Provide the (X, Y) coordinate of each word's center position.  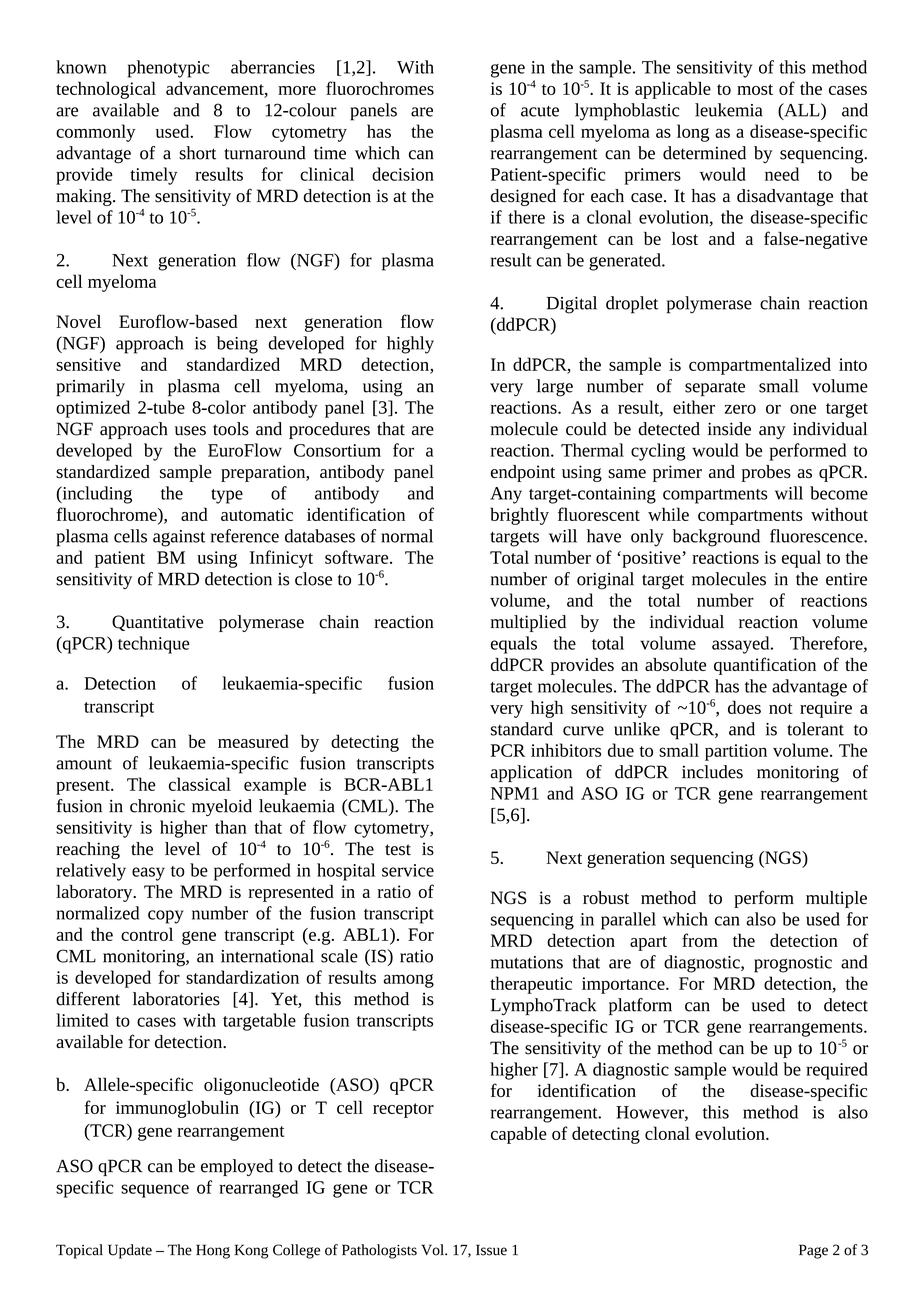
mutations (527, 962)
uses (190, 431)
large (555, 388)
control (147, 934)
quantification (765, 666)
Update (130, 1251)
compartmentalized (760, 366)
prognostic (793, 964)
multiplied (528, 623)
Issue (491, 1250)
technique (154, 645)
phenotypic (168, 69)
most (755, 89)
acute (540, 111)
